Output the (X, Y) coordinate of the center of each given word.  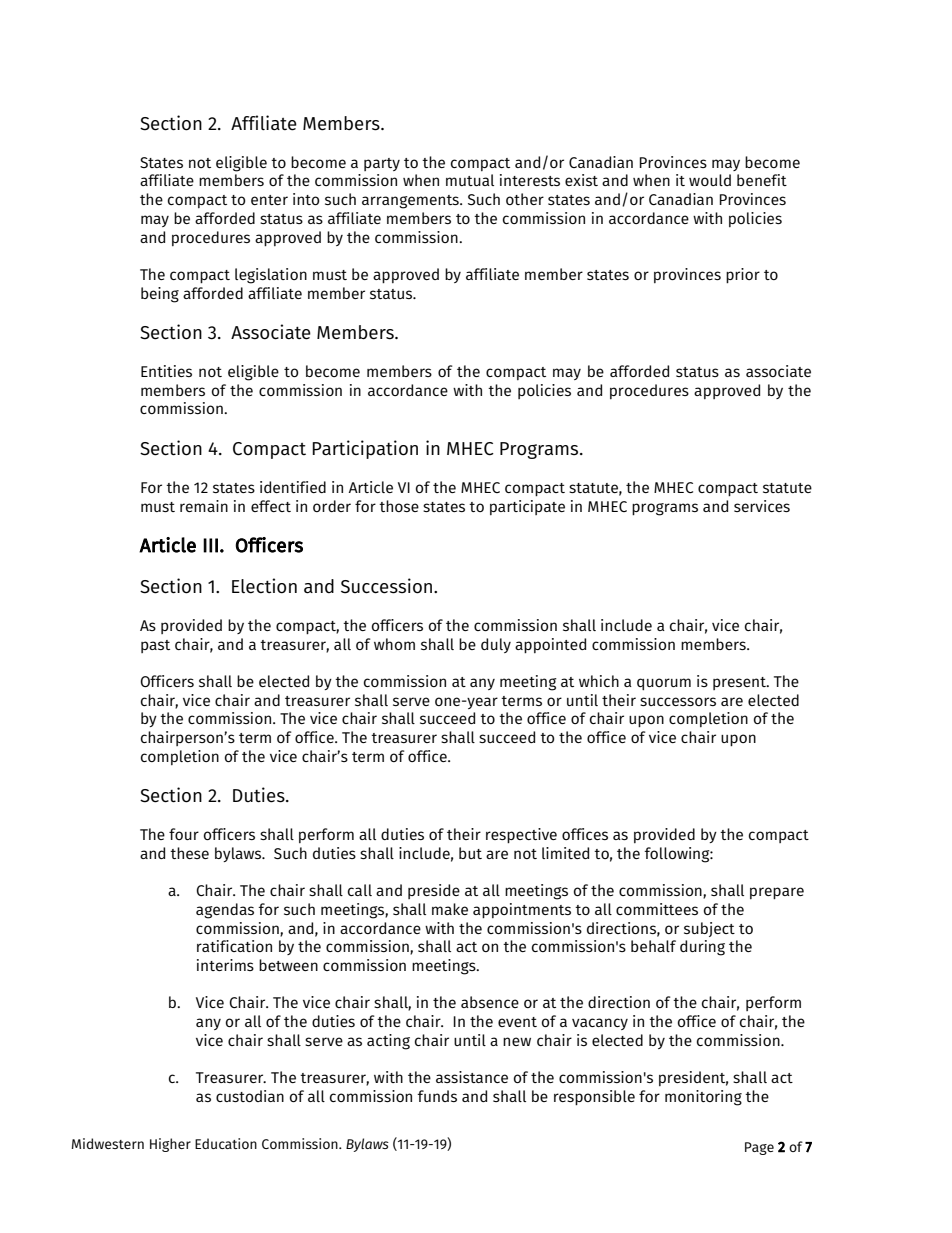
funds (437, 1096)
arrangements (411, 202)
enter (269, 200)
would (710, 180)
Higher (170, 1145)
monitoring (703, 1098)
